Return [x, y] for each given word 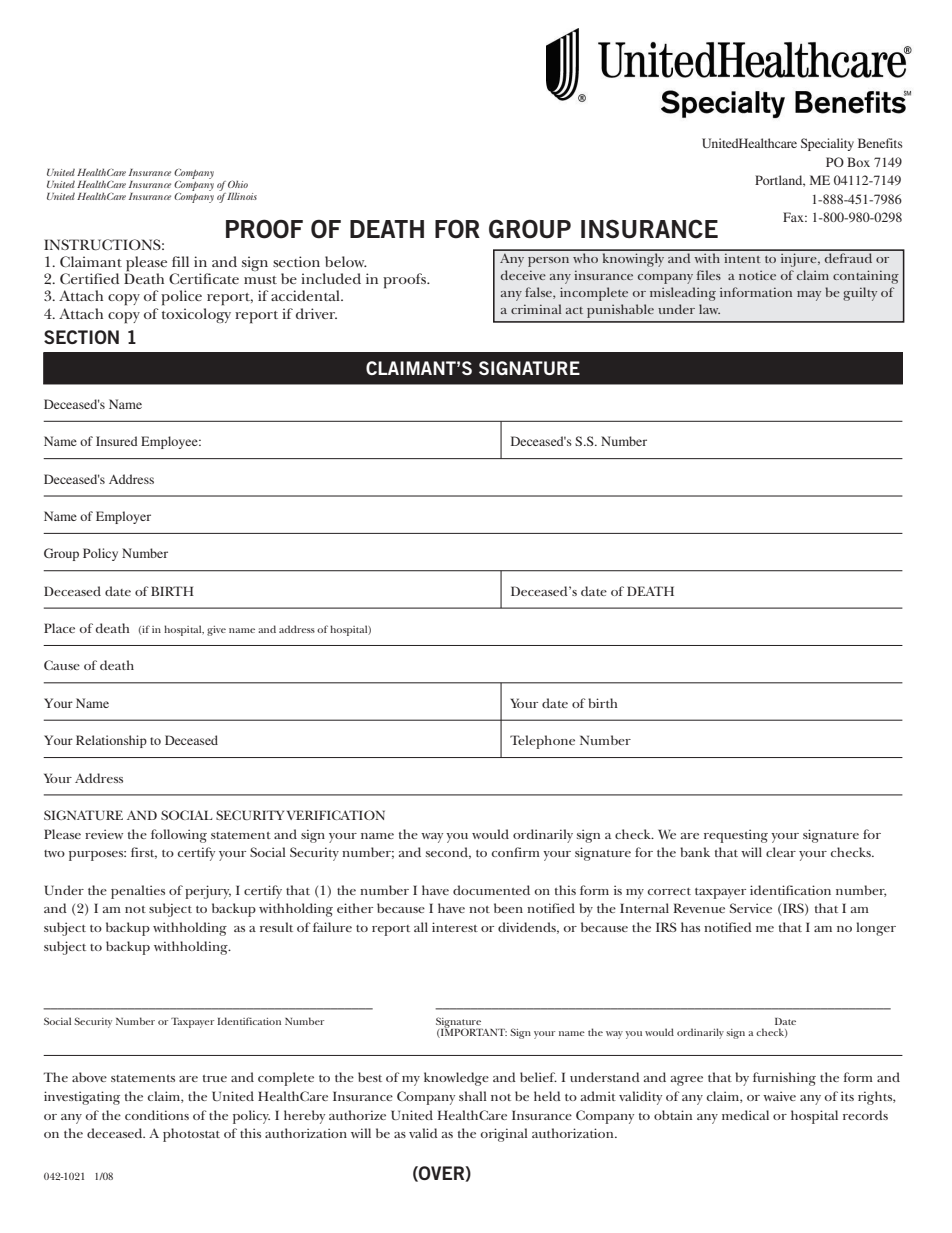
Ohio [238, 184]
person [548, 262]
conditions [157, 1115]
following [179, 836]
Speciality [827, 144]
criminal [536, 309]
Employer [123, 517]
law [709, 309]
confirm [516, 852]
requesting [736, 836]
